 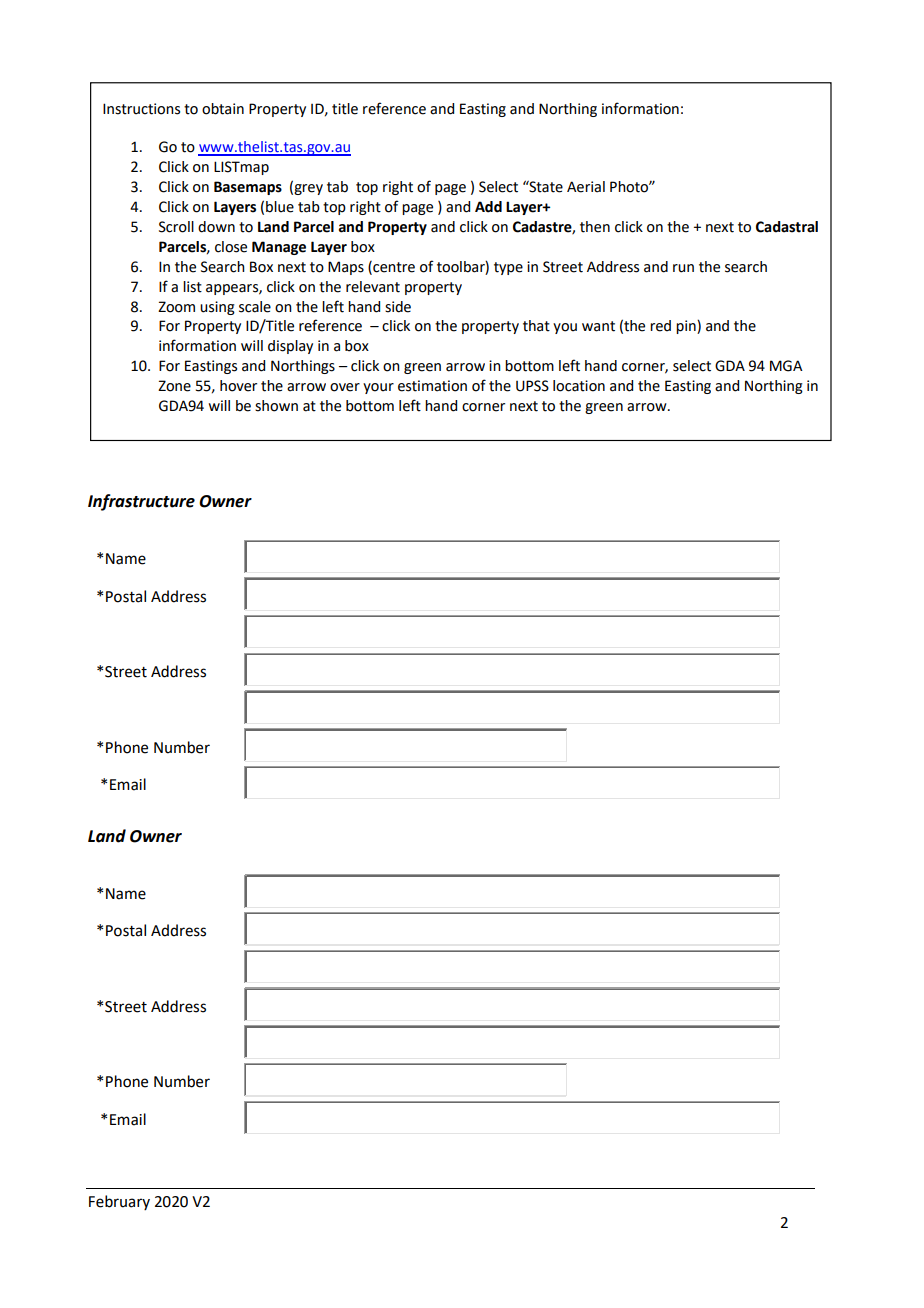 I want to click on February, so click(x=119, y=1202).
